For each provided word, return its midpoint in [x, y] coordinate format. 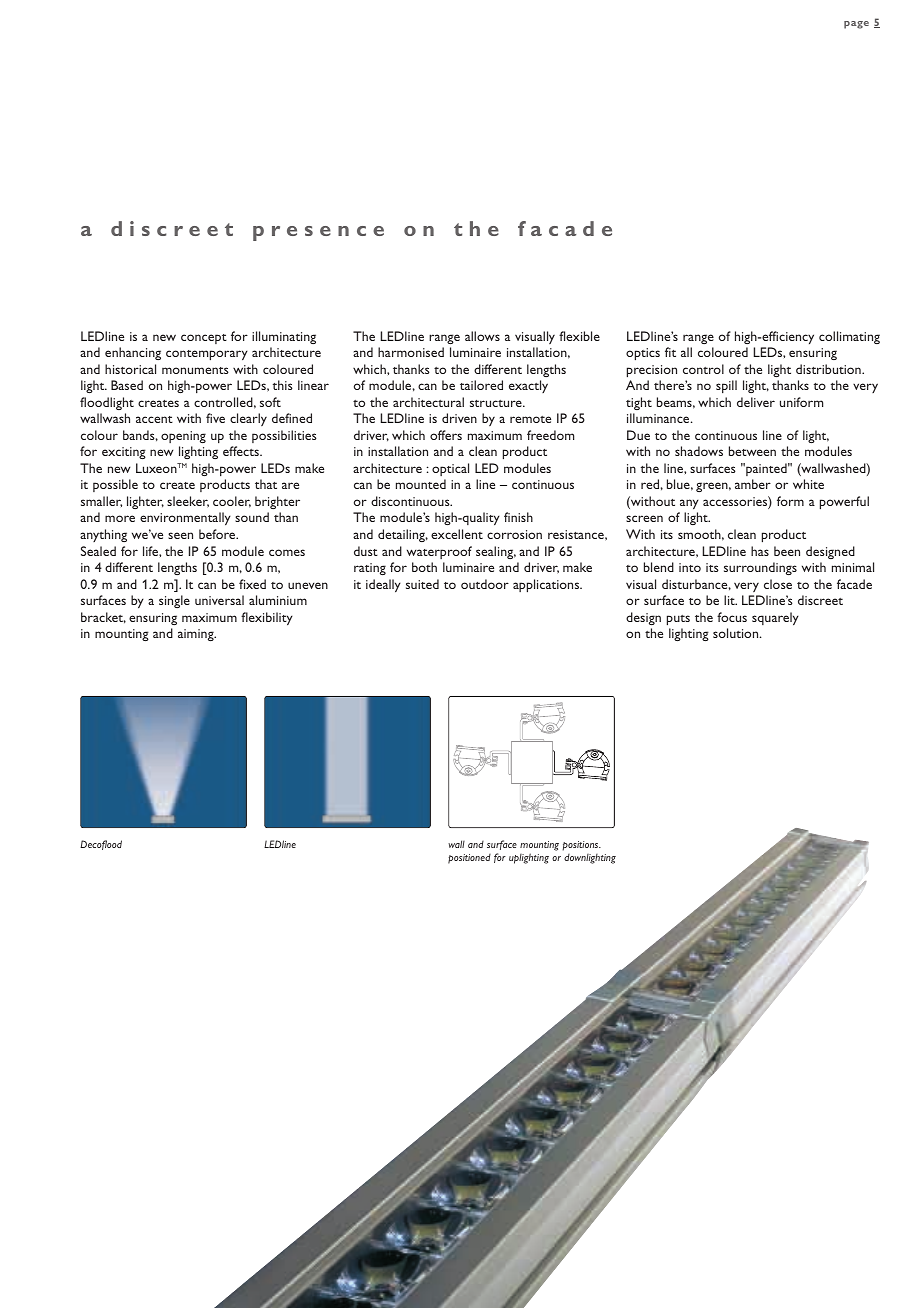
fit [670, 352]
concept [204, 339]
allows [482, 336]
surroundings [760, 568]
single [174, 601]
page [856, 25]
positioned [469, 859]
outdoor [485, 584]
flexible [579, 336]
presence [318, 233]
